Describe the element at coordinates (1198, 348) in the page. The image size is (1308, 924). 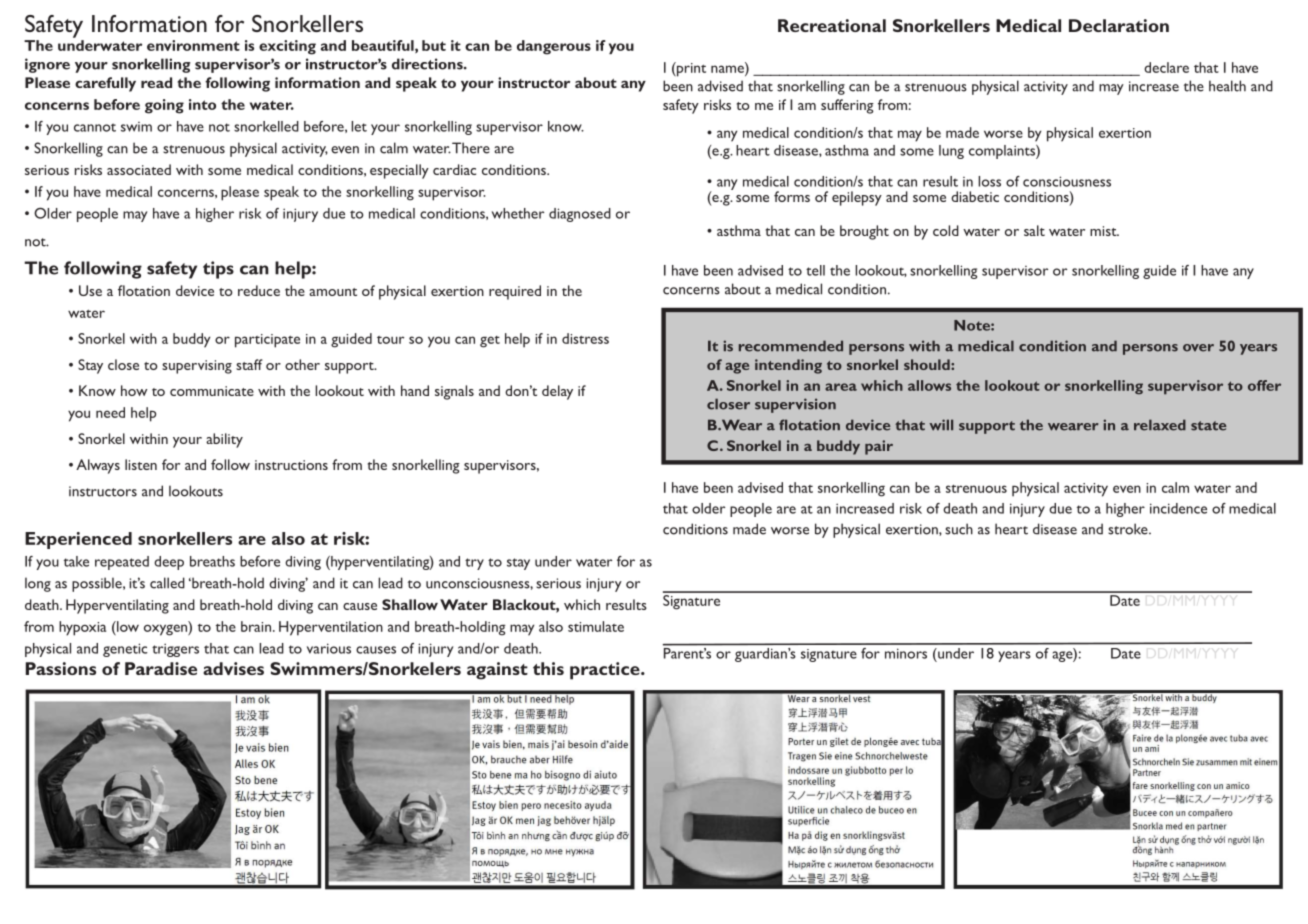
I see `over` at that location.
